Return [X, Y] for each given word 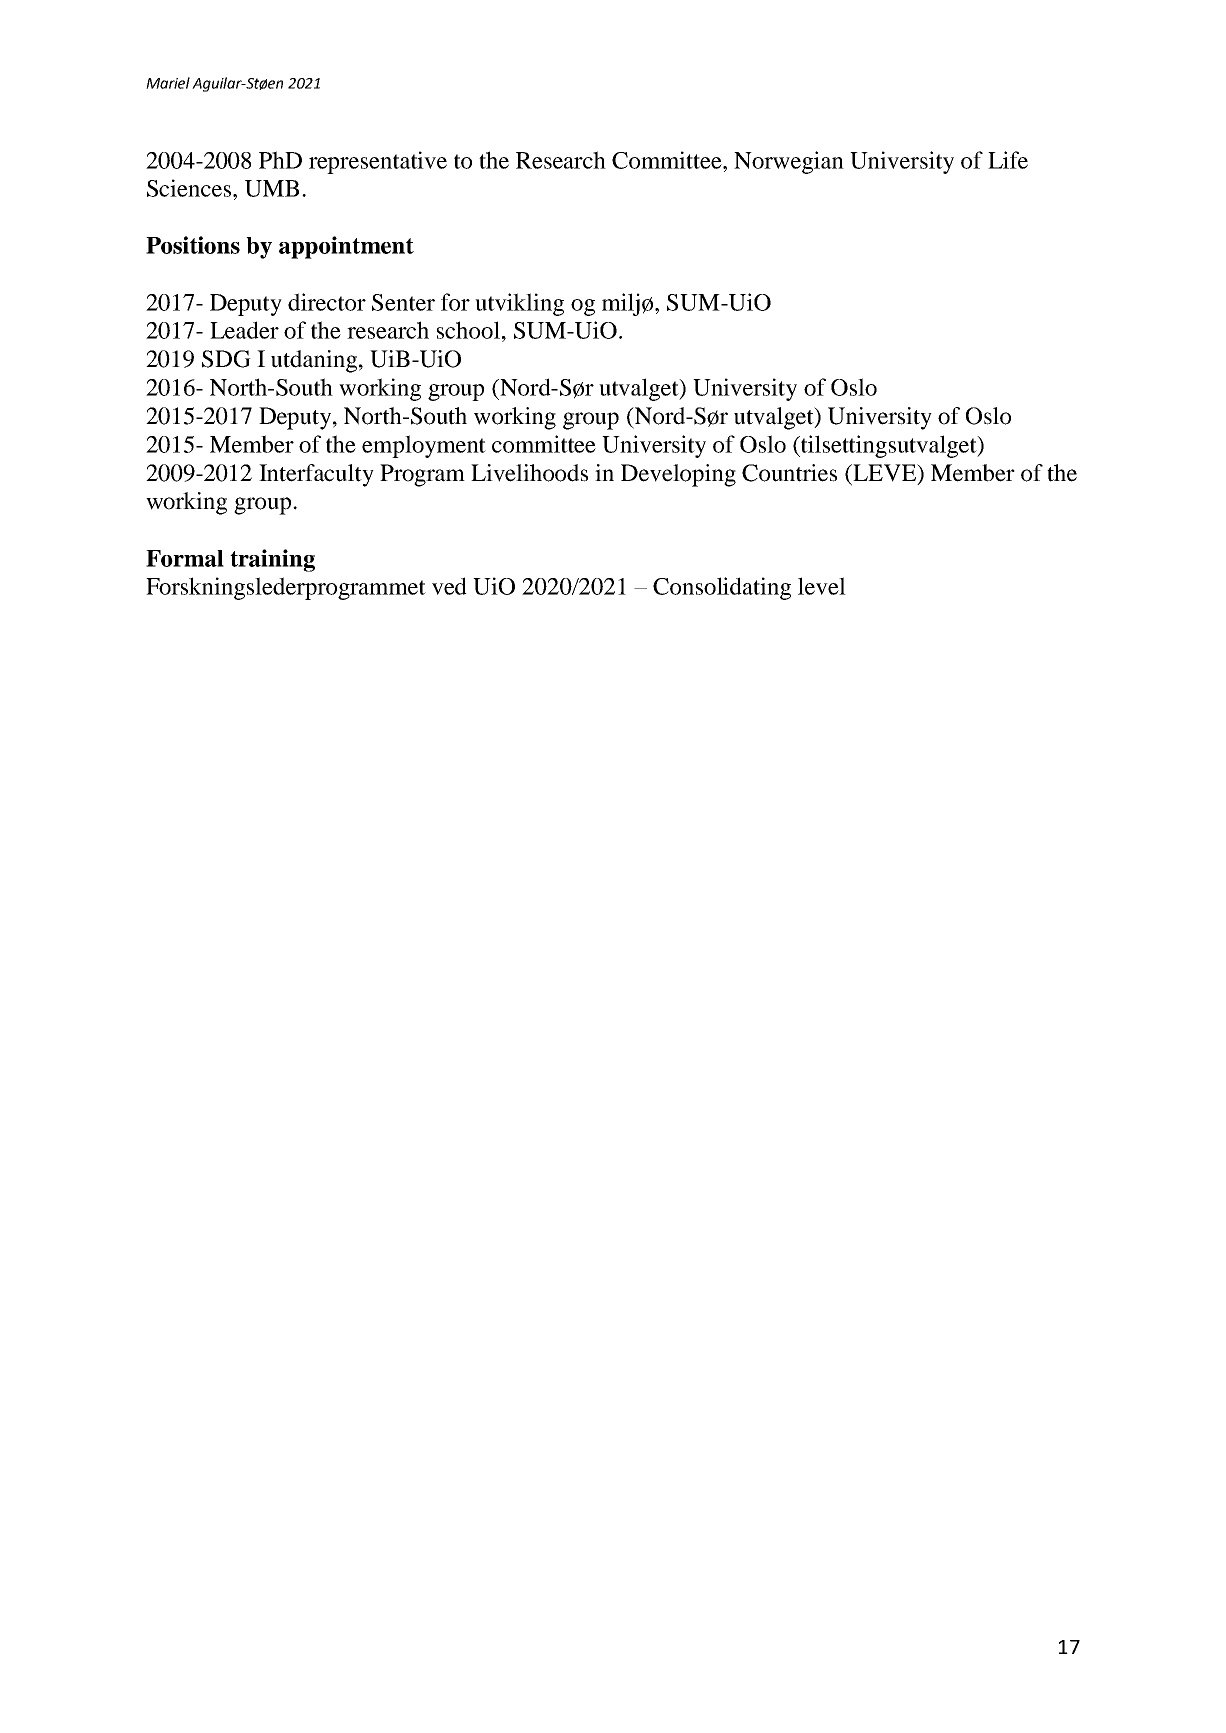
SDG [226, 359]
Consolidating [722, 588]
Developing [678, 475]
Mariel [168, 83]
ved [449, 586]
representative [378, 162]
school [468, 330]
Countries [789, 473]
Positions [193, 245]
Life [1008, 160]
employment [424, 446]
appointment [346, 247]
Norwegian [789, 162]
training [272, 560]
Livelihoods [529, 473]
